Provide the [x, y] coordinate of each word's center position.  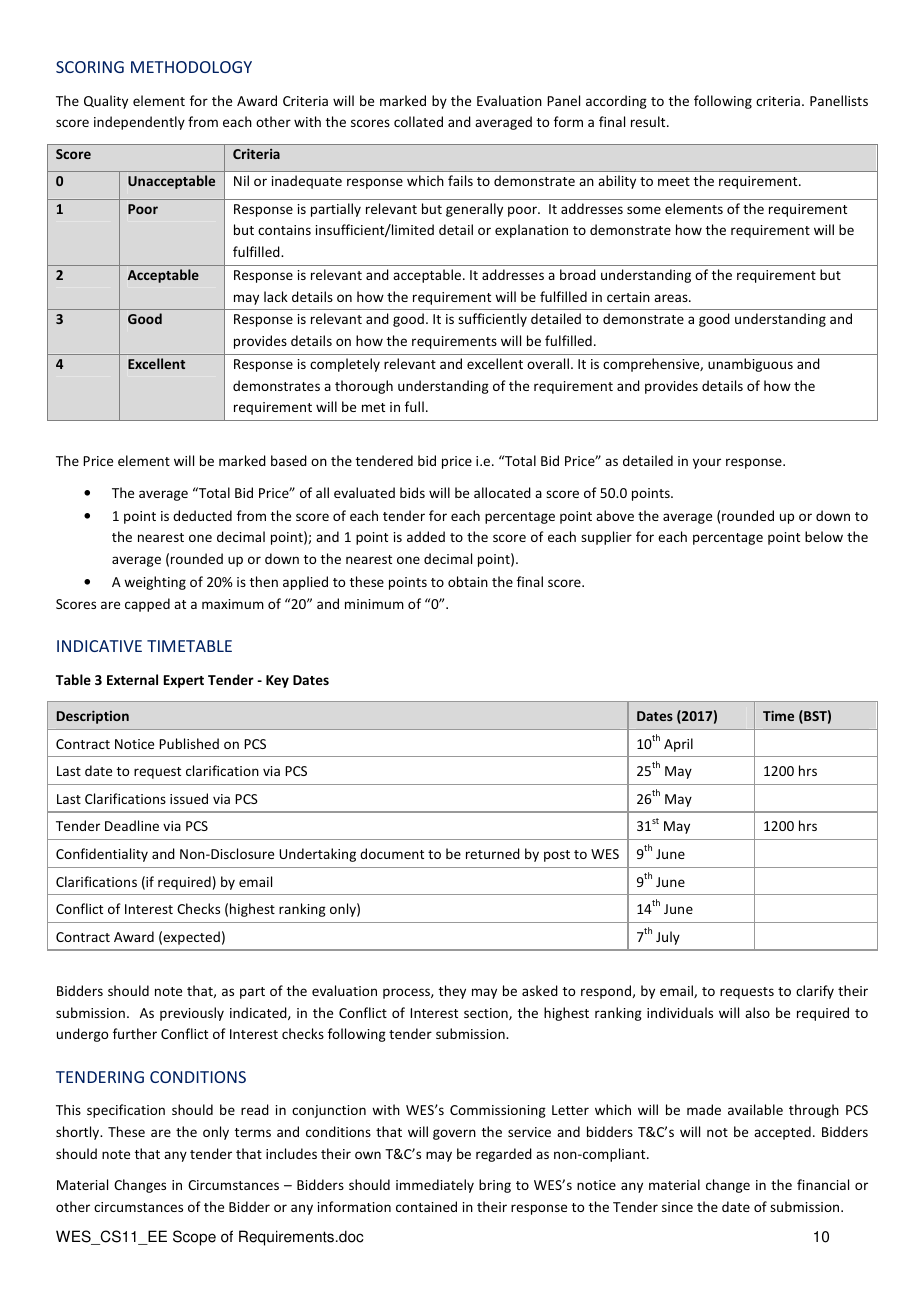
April [678, 745]
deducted [202, 515]
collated [418, 121]
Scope [194, 1238]
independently [139, 123]
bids [412, 492]
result [649, 121]
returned [493, 853]
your [707, 463]
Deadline [132, 825]
